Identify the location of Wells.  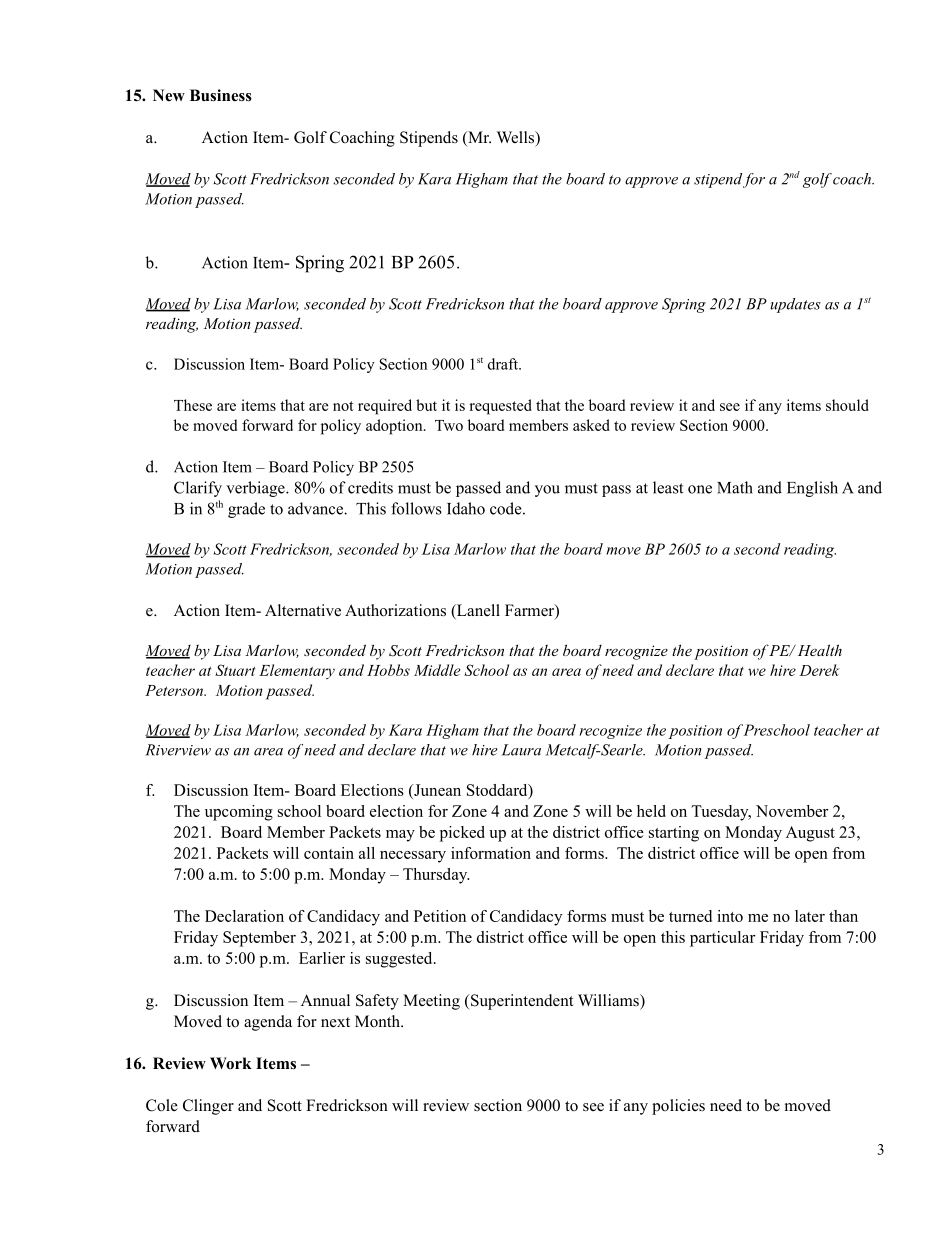
(517, 138).
